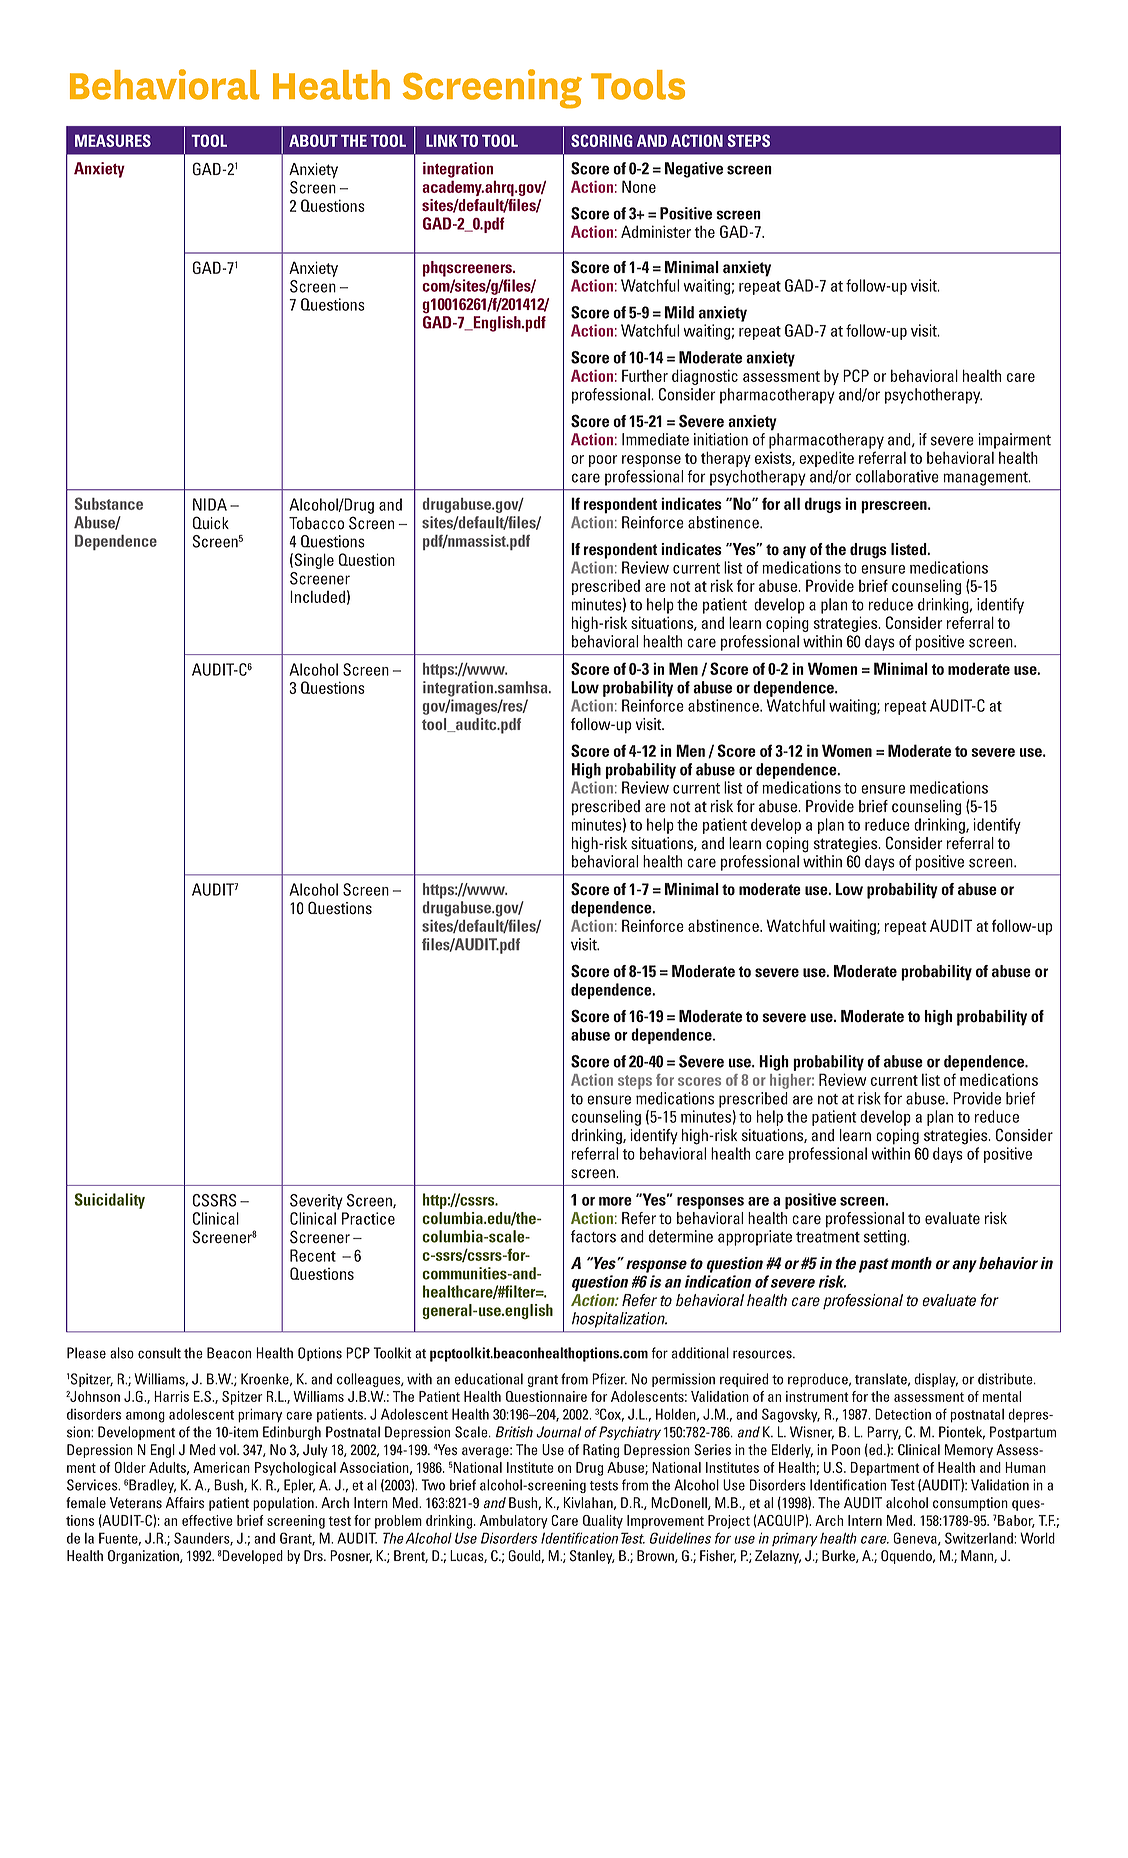  Describe the element at coordinates (694, 170) in the screenshot. I see `Negative` at that location.
